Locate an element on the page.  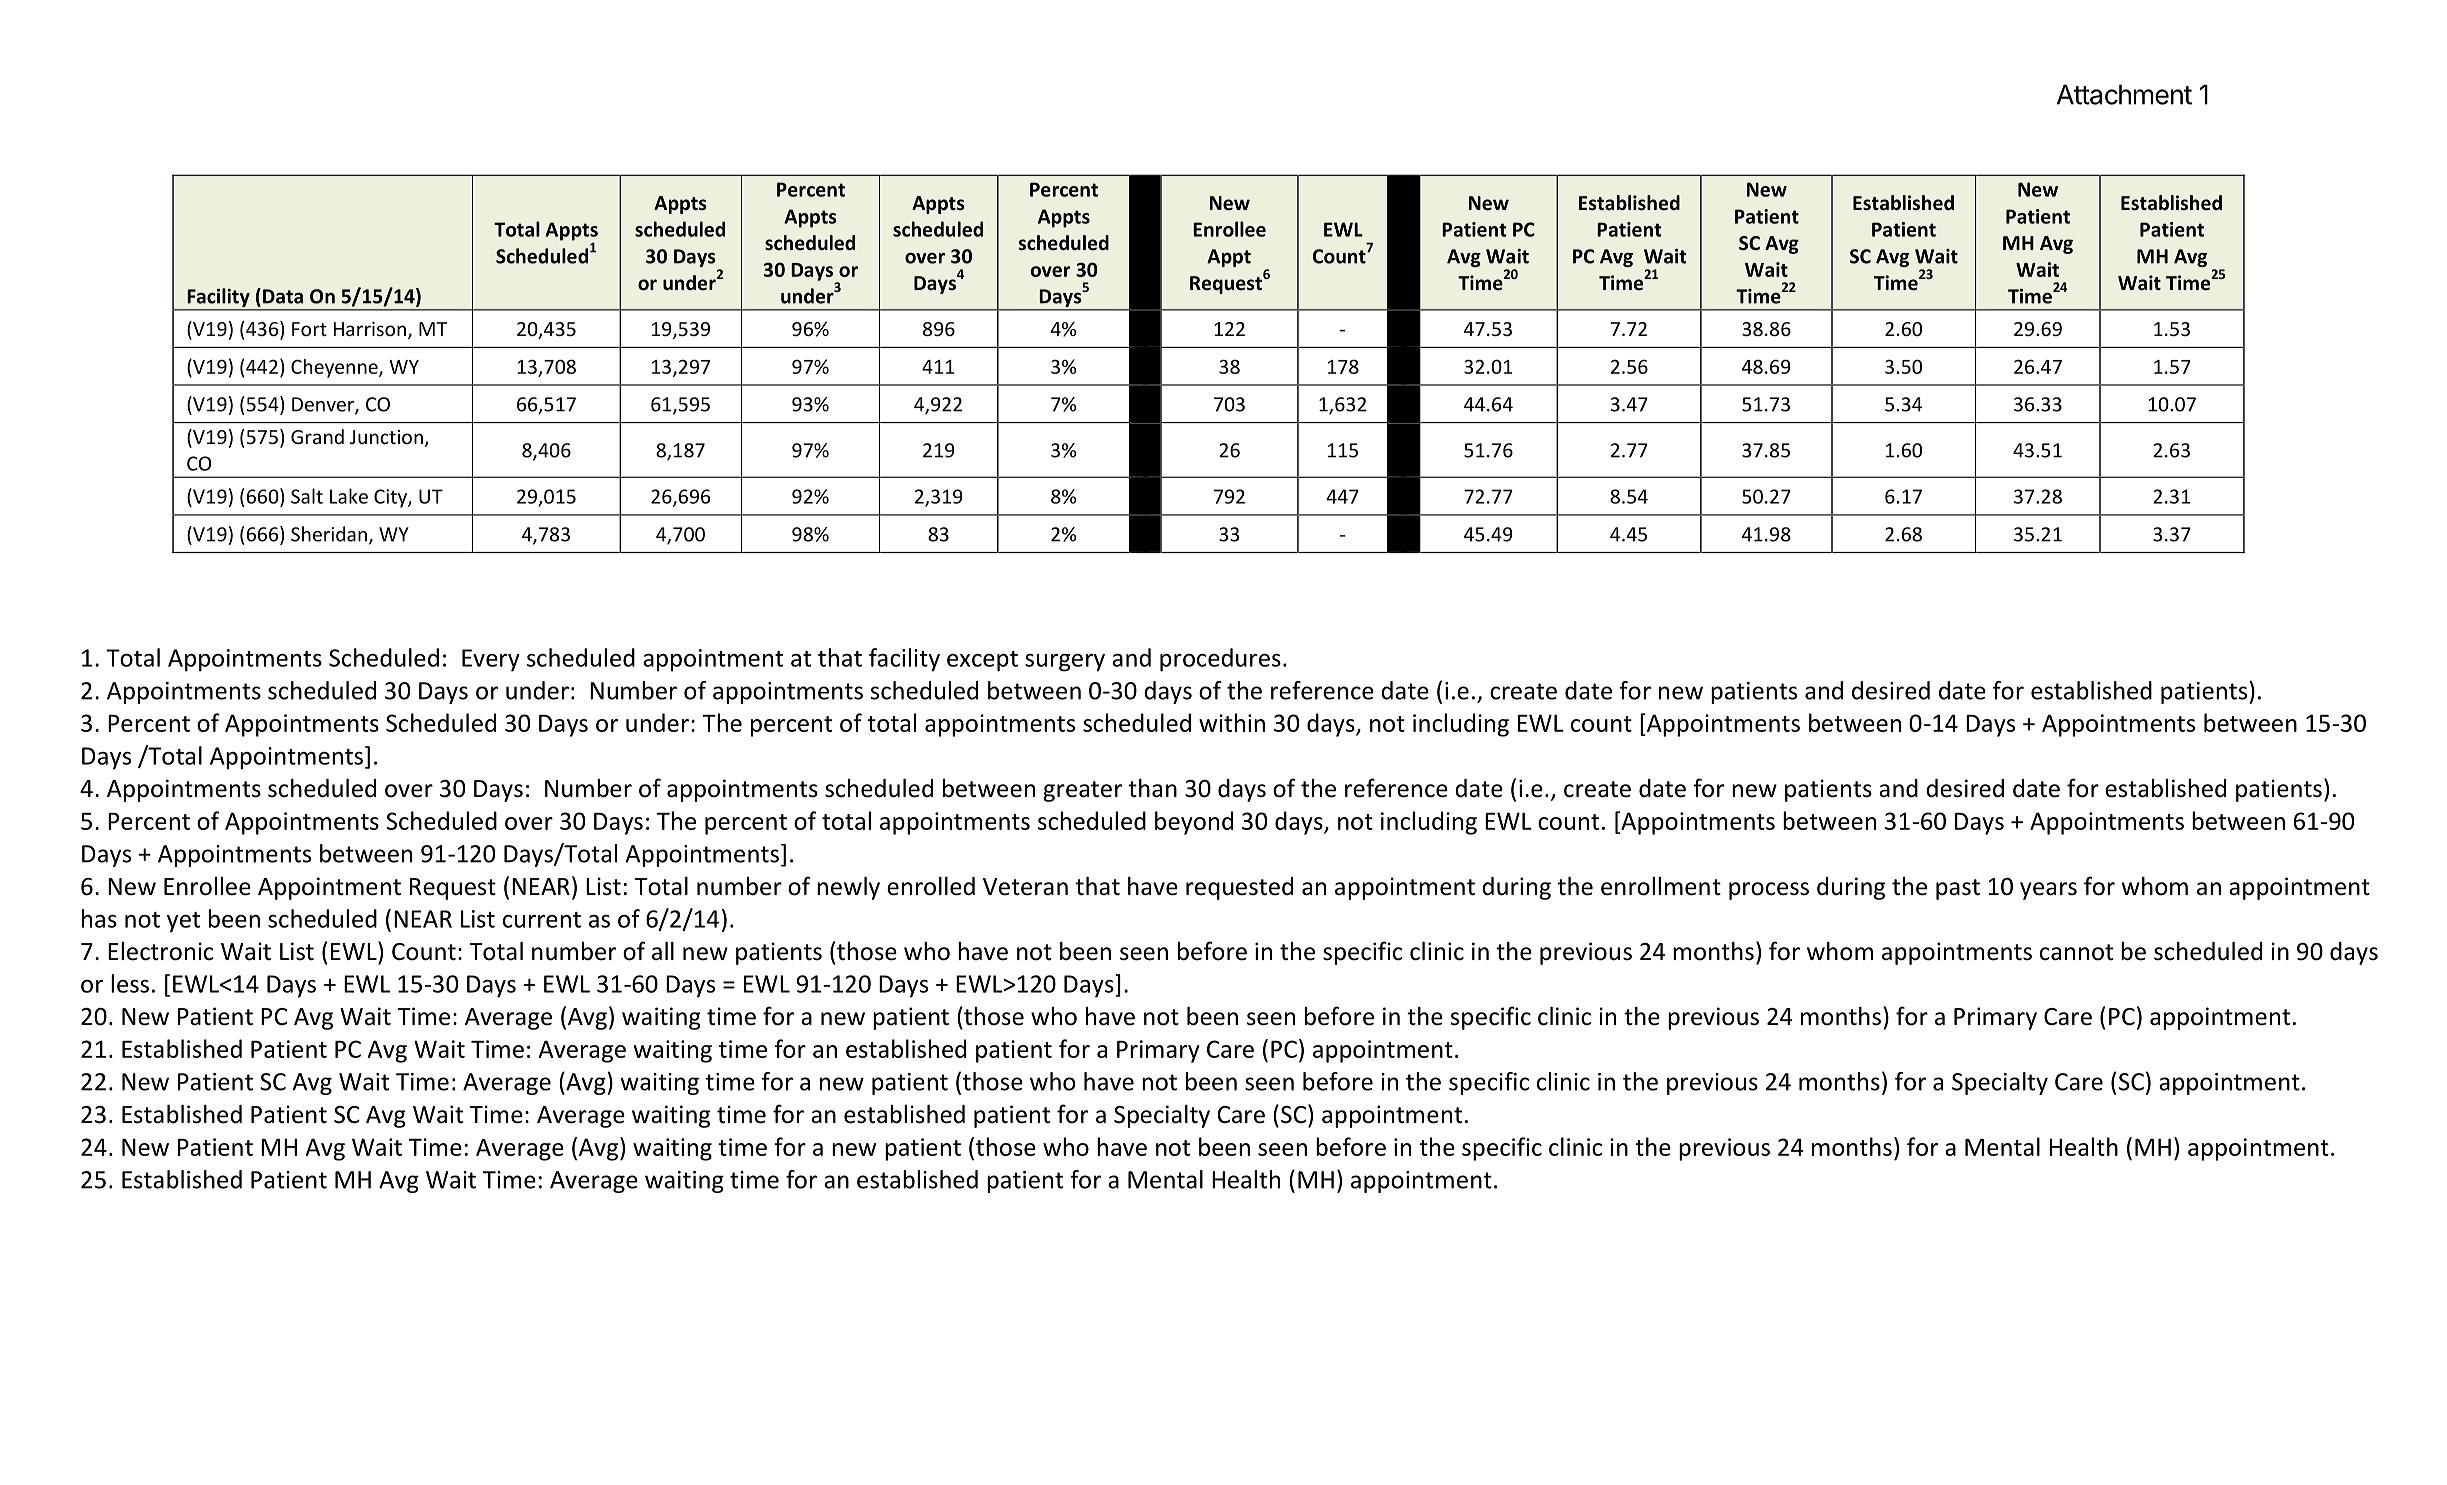
Attachment is located at coordinates (2124, 94).
